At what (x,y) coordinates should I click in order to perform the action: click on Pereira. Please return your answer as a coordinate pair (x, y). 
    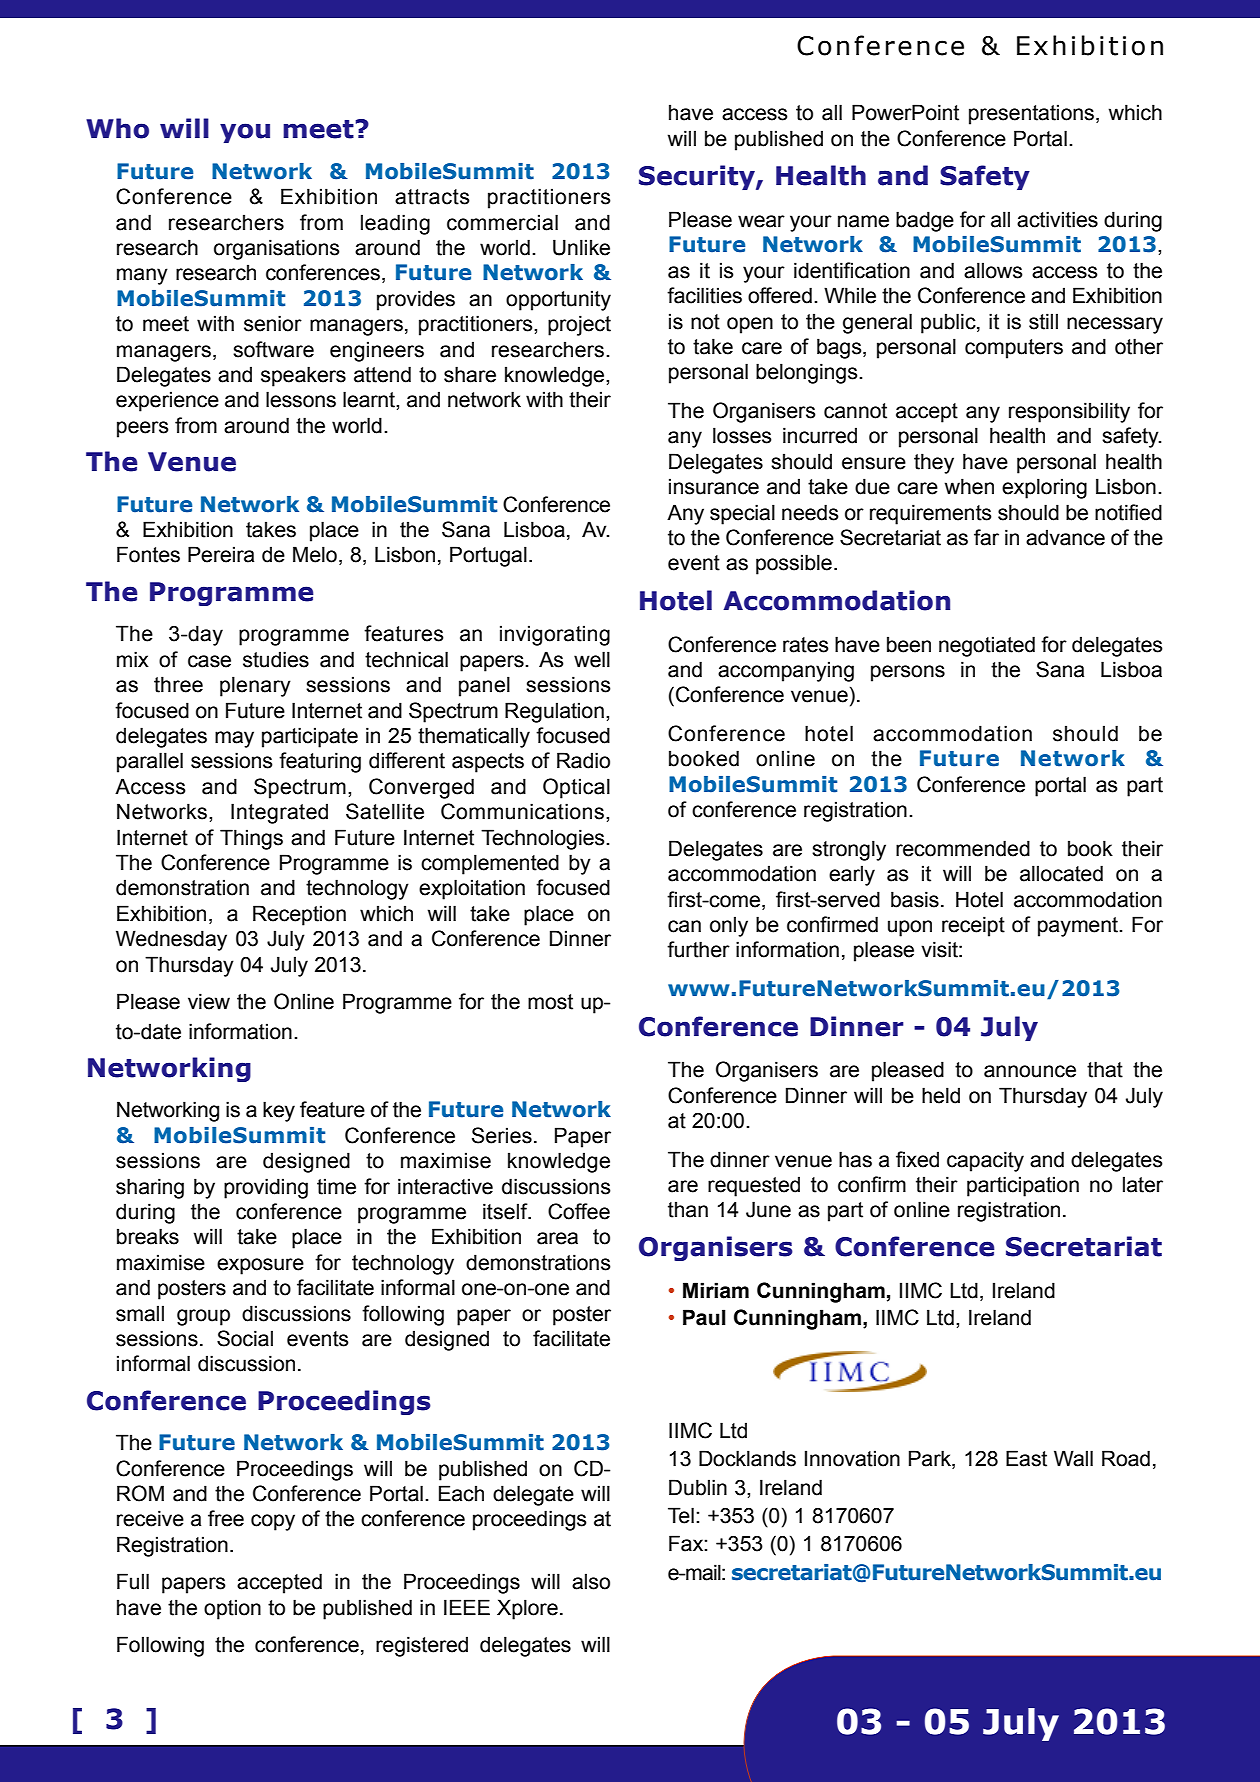
    Looking at the image, I should click on (221, 554).
